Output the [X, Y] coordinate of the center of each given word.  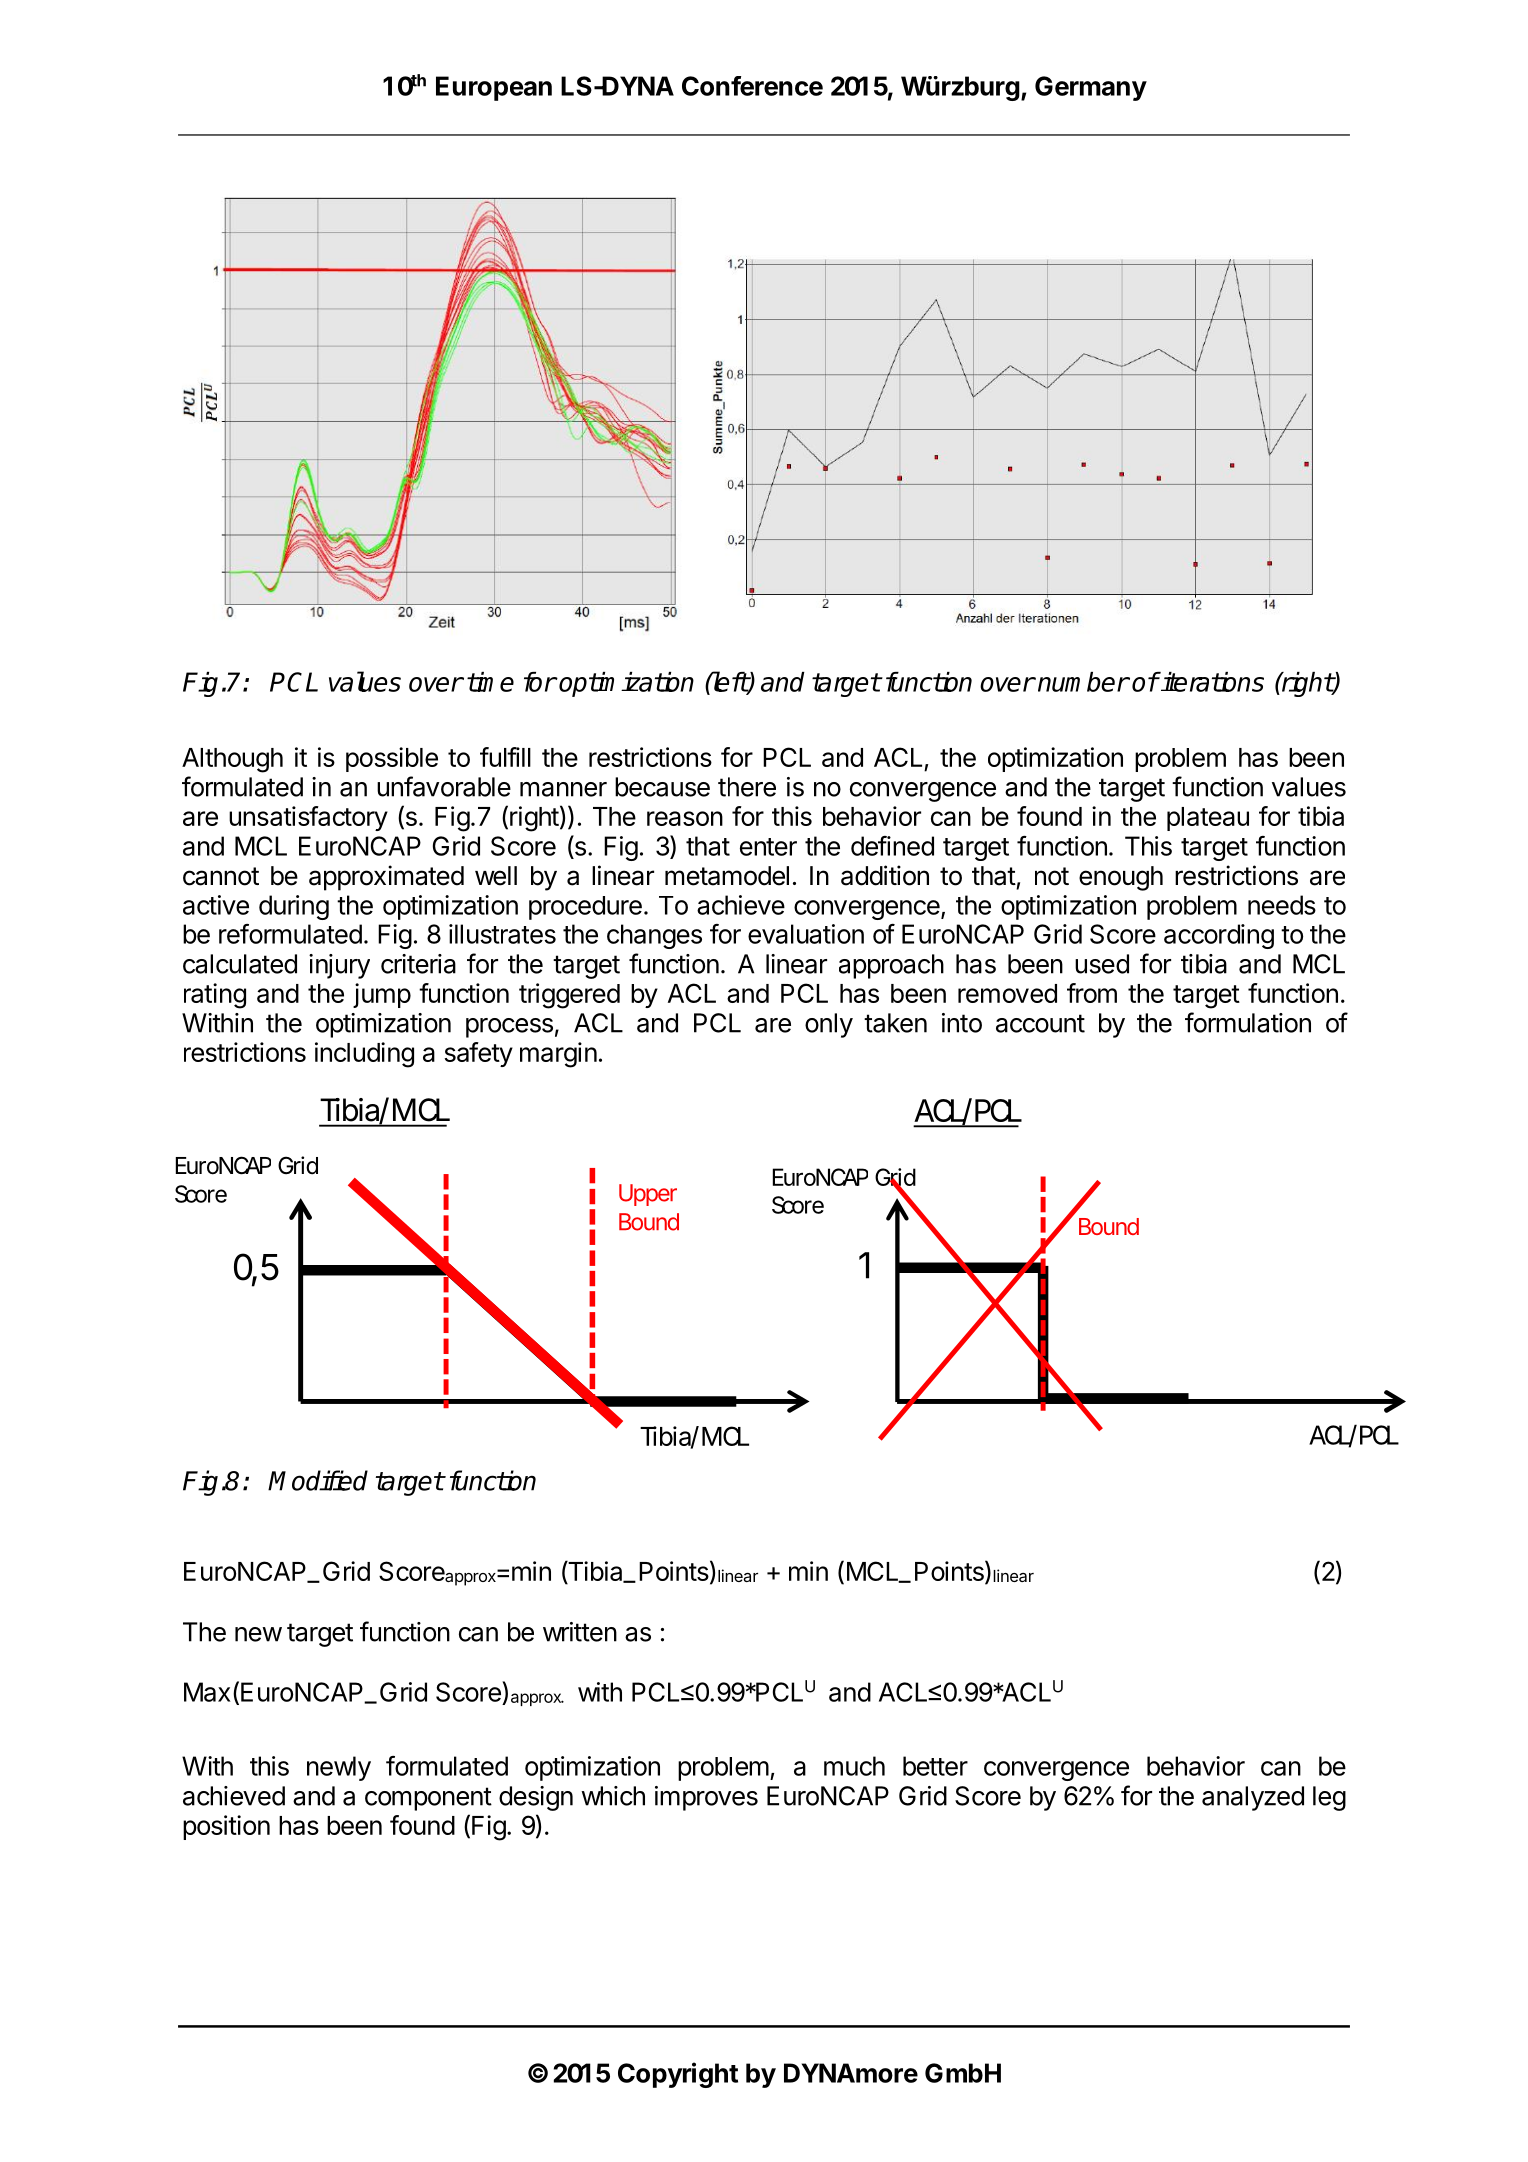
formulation [1248, 1022]
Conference [752, 86]
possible [392, 759]
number [1083, 682]
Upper [648, 1195]
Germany [1091, 88]
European [494, 88]
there [747, 787]
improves [706, 1798]
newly [339, 1768]
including [364, 1055]
